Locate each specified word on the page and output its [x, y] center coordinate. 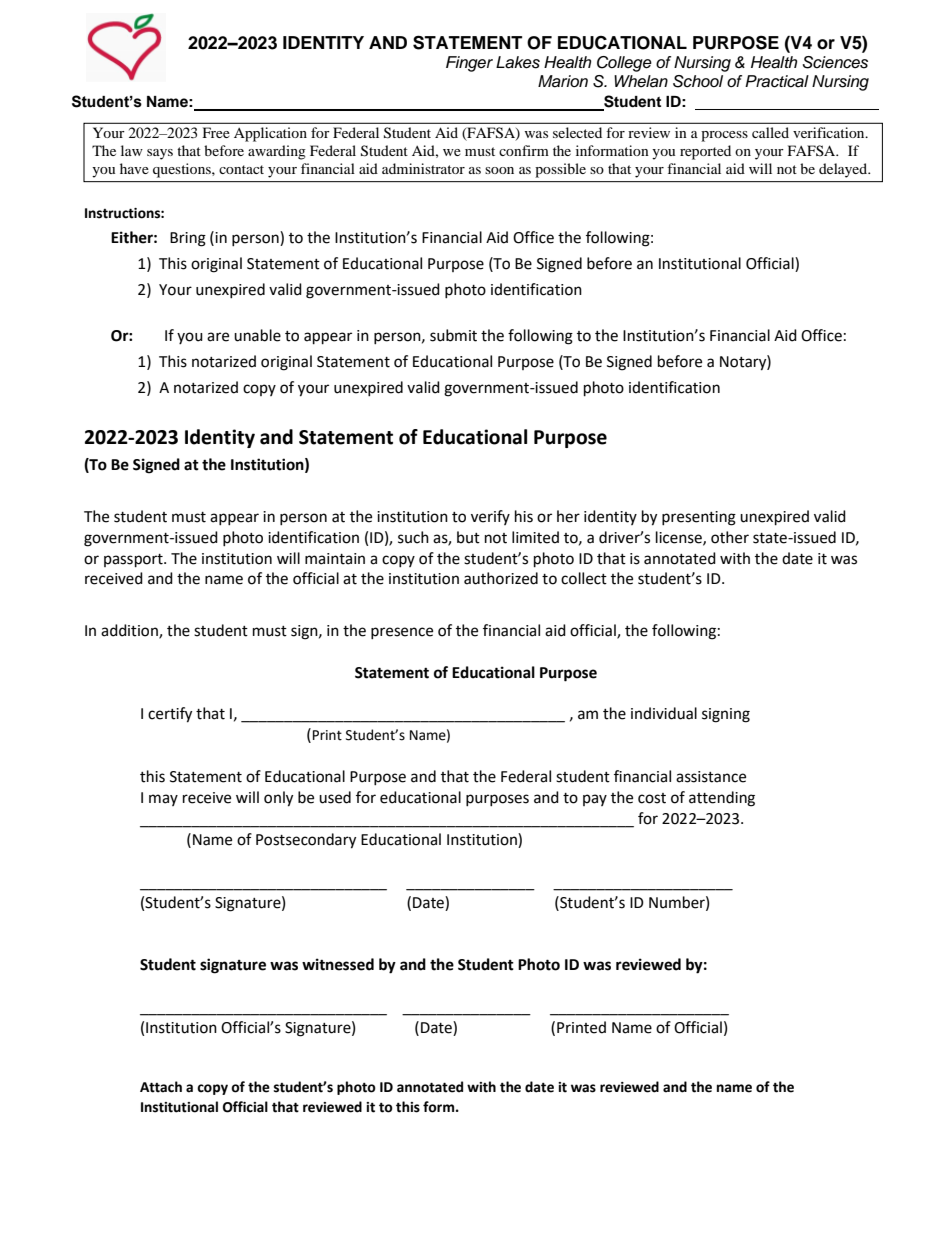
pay [595, 800]
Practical [777, 81]
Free [216, 132]
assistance [711, 777]
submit [453, 335]
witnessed [338, 964]
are [218, 337]
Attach [161, 1087]
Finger [469, 64]
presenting [699, 518]
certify [170, 715]
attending [722, 799]
